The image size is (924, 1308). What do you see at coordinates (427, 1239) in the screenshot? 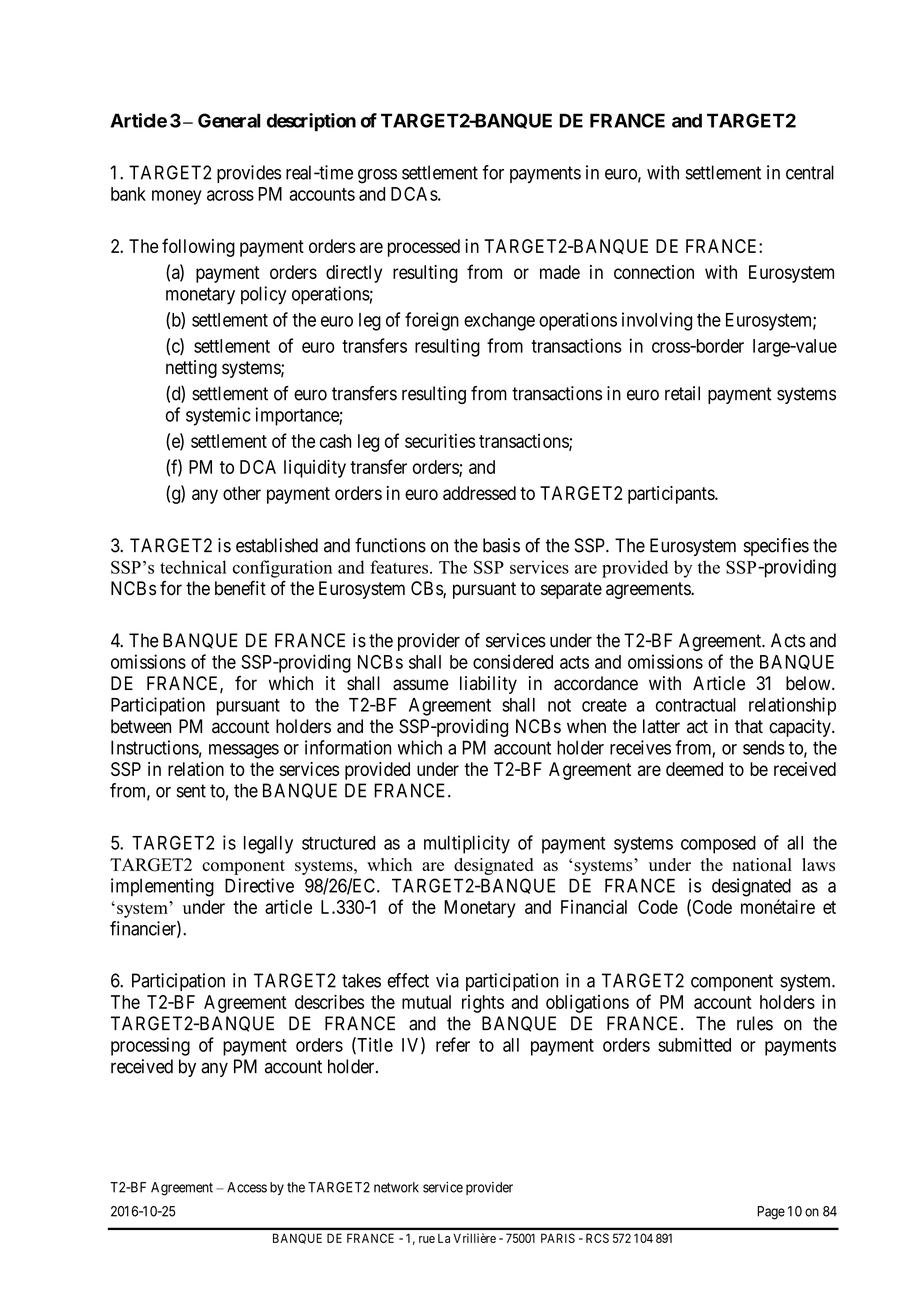
I see `rue` at bounding box center [427, 1239].
